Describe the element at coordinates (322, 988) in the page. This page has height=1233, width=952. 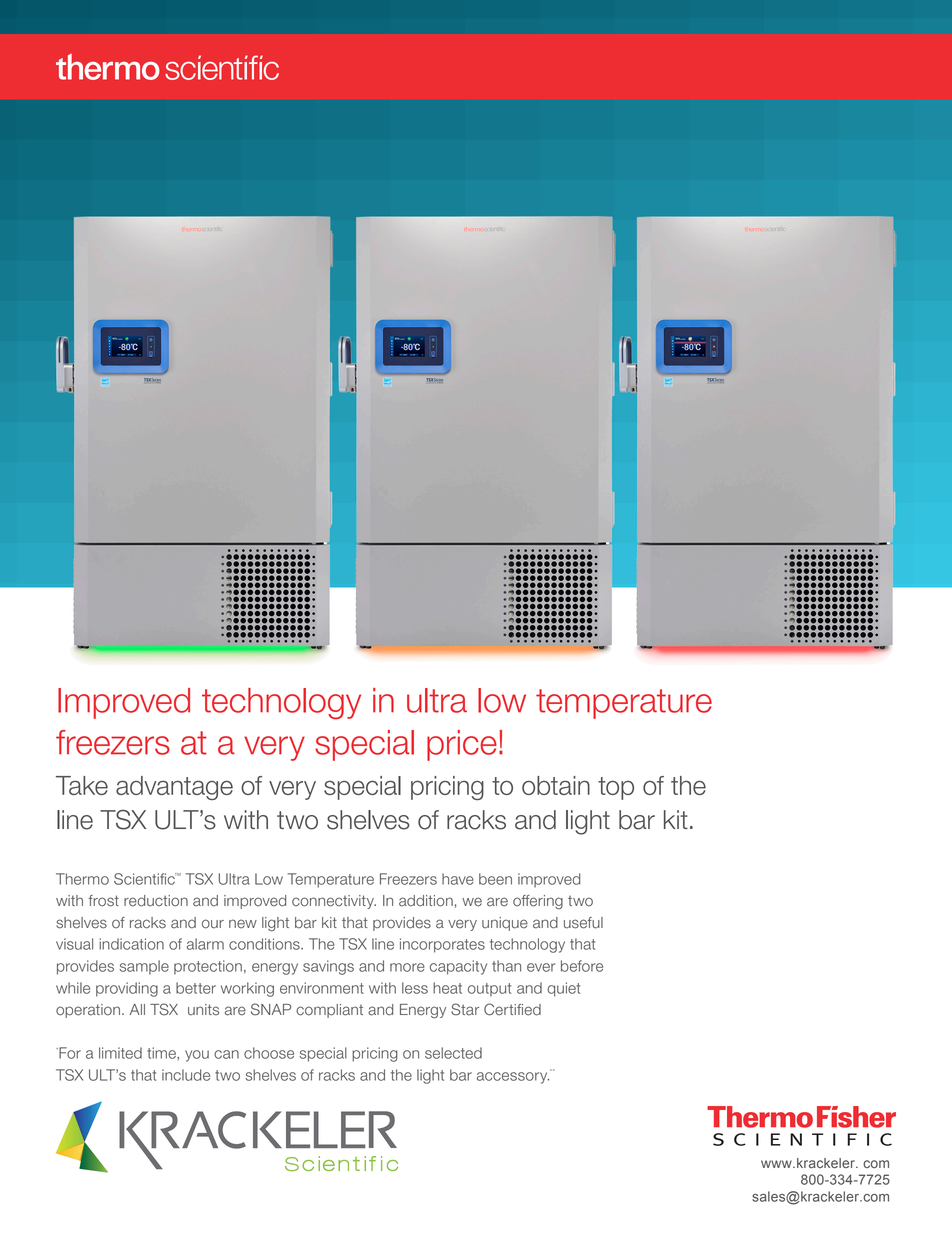
I see `environment` at that location.
